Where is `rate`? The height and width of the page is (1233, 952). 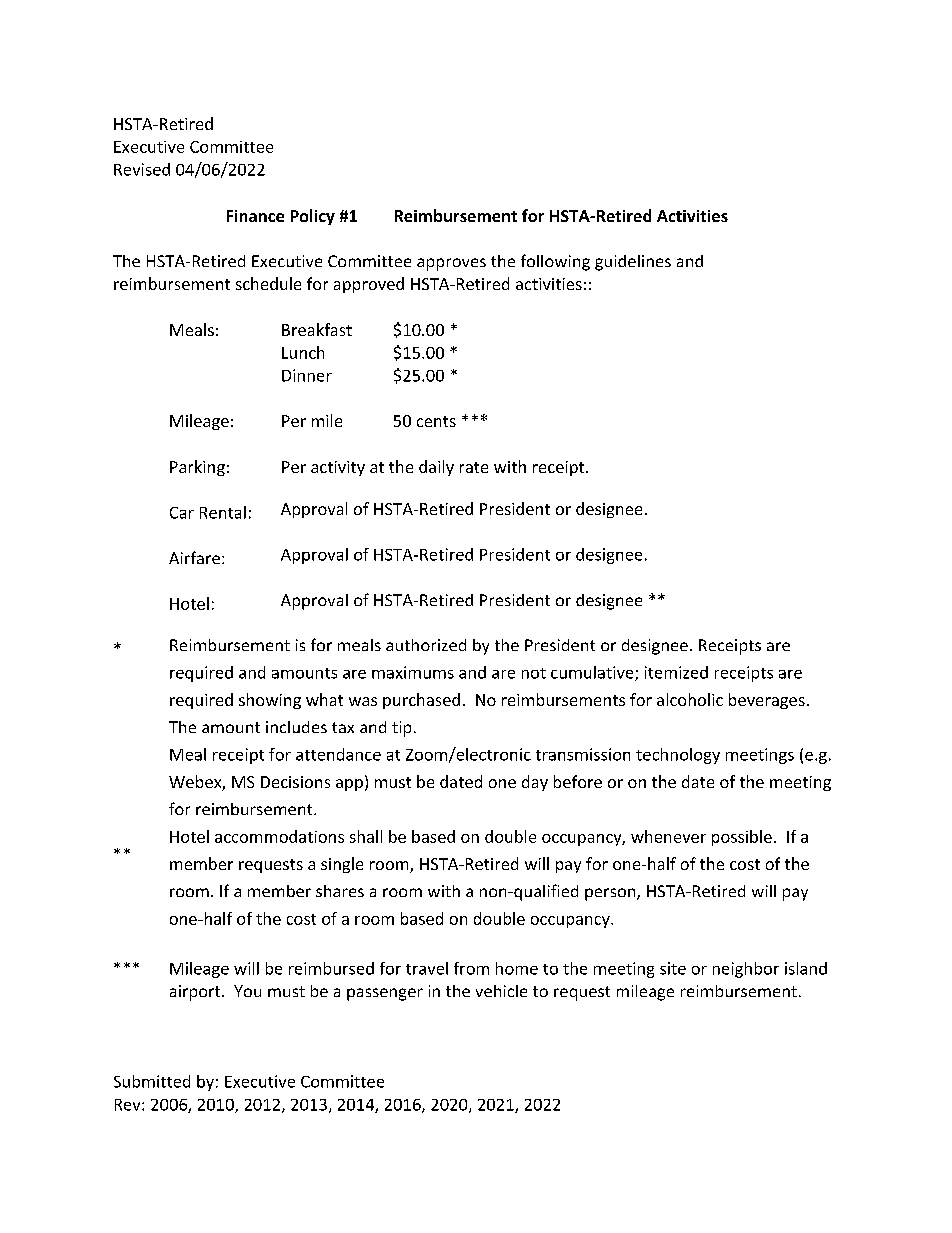
rate is located at coordinates (474, 467).
